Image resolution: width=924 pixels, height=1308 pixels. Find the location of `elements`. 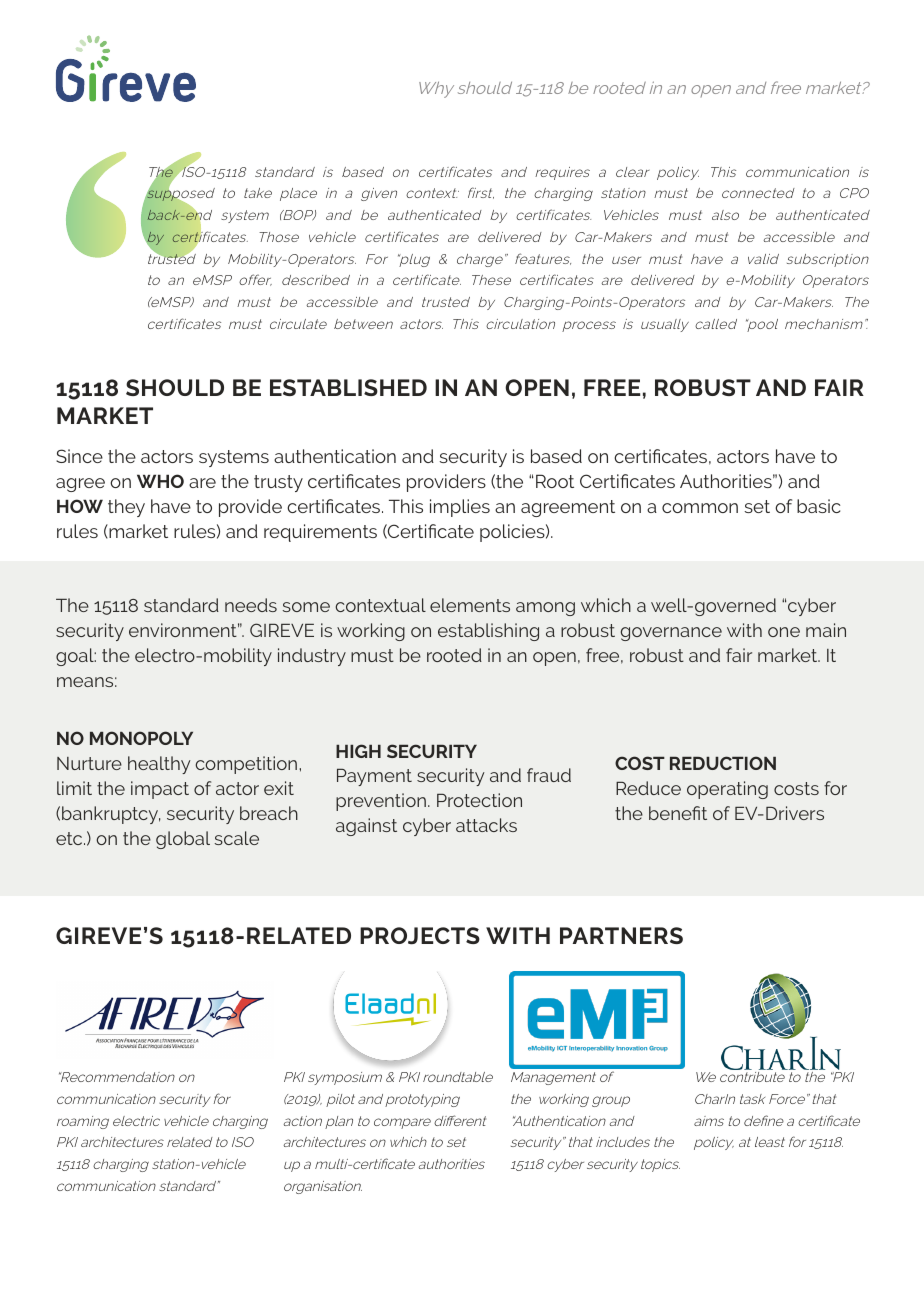

elements is located at coordinates (470, 605).
